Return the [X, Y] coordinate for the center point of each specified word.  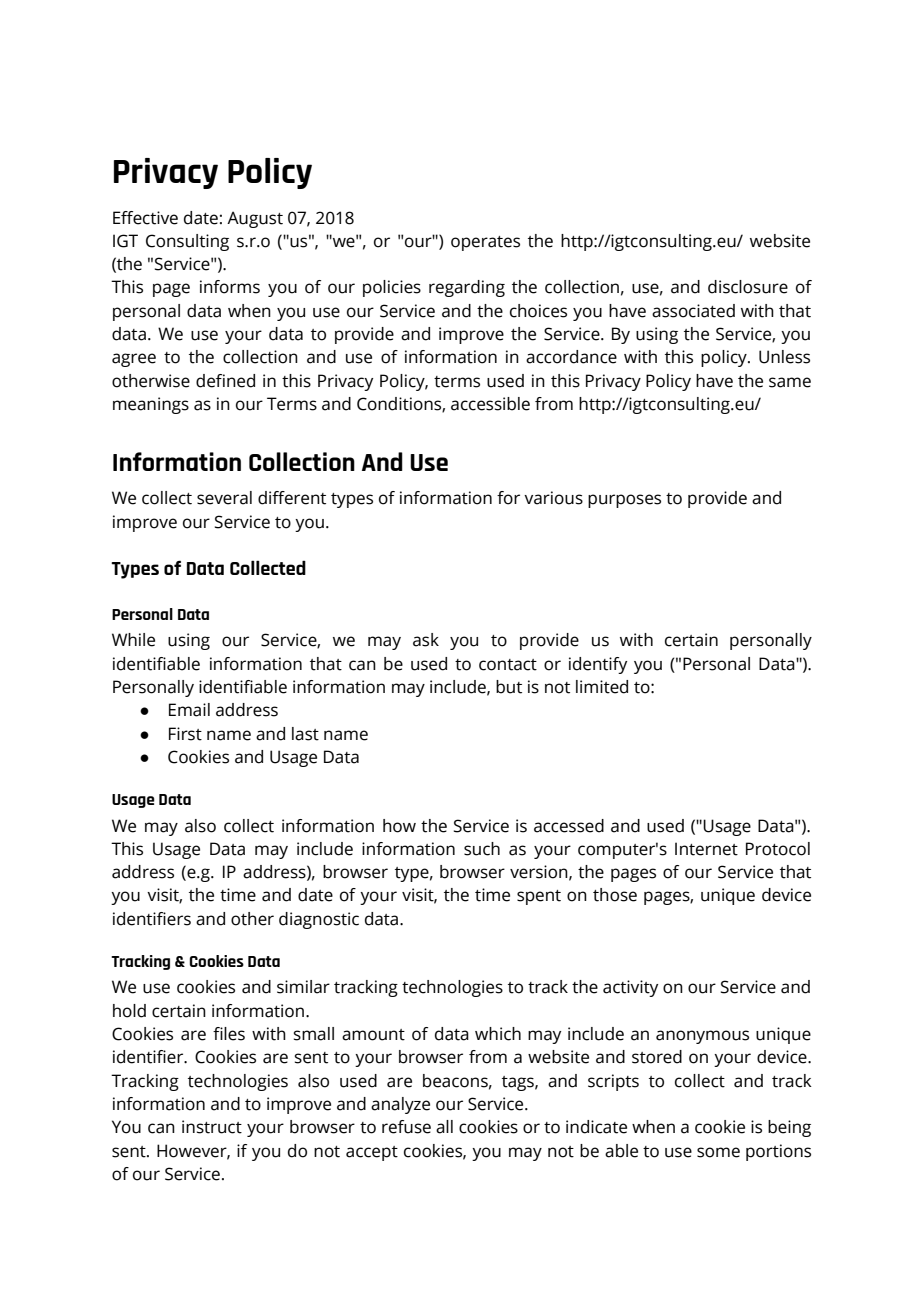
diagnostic [319, 920]
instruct [212, 1127]
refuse [406, 1127]
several [224, 498]
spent [539, 897]
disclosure [748, 287]
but [509, 687]
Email [189, 710]
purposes [624, 501]
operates [485, 243]
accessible [490, 404]
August [255, 219]
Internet [706, 849]
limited [602, 687]
